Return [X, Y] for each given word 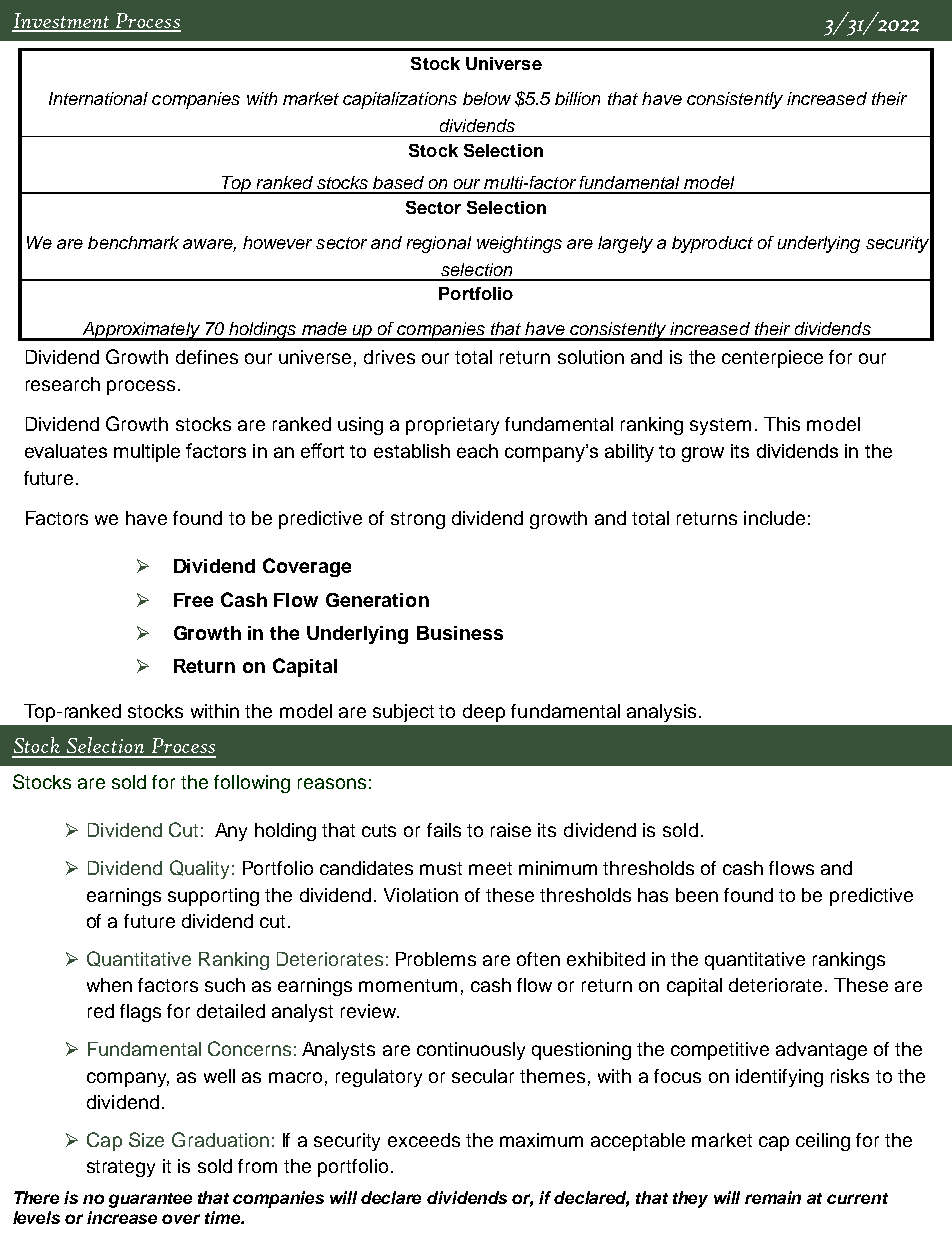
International [98, 98]
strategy [121, 1168]
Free [193, 600]
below [487, 98]
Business [460, 633]
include [774, 518]
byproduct [712, 244]
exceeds [424, 1140]
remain [773, 1197]
